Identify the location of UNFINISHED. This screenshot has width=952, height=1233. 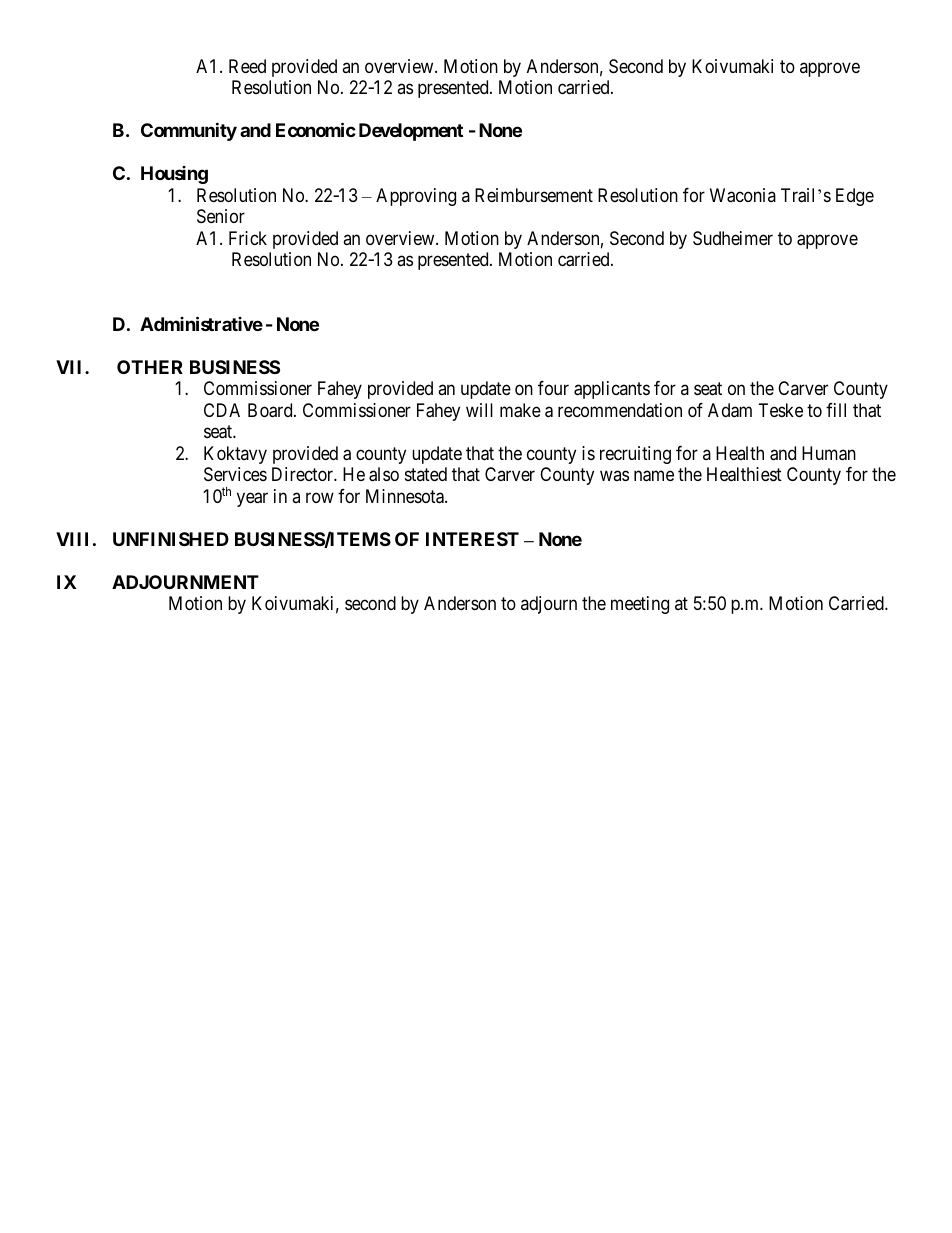
(171, 539).
